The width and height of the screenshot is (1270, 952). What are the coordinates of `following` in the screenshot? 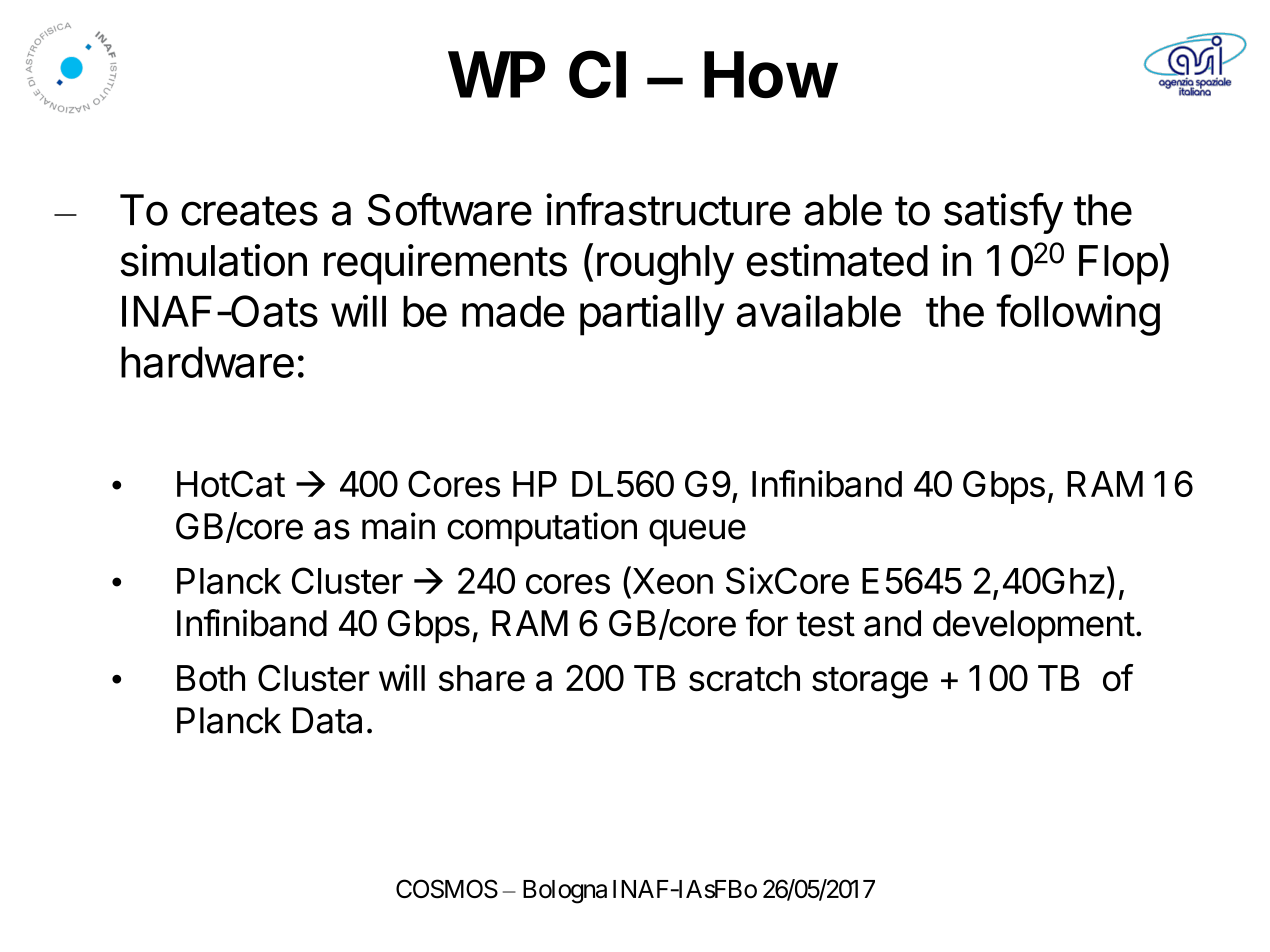 It's located at (1078, 315).
